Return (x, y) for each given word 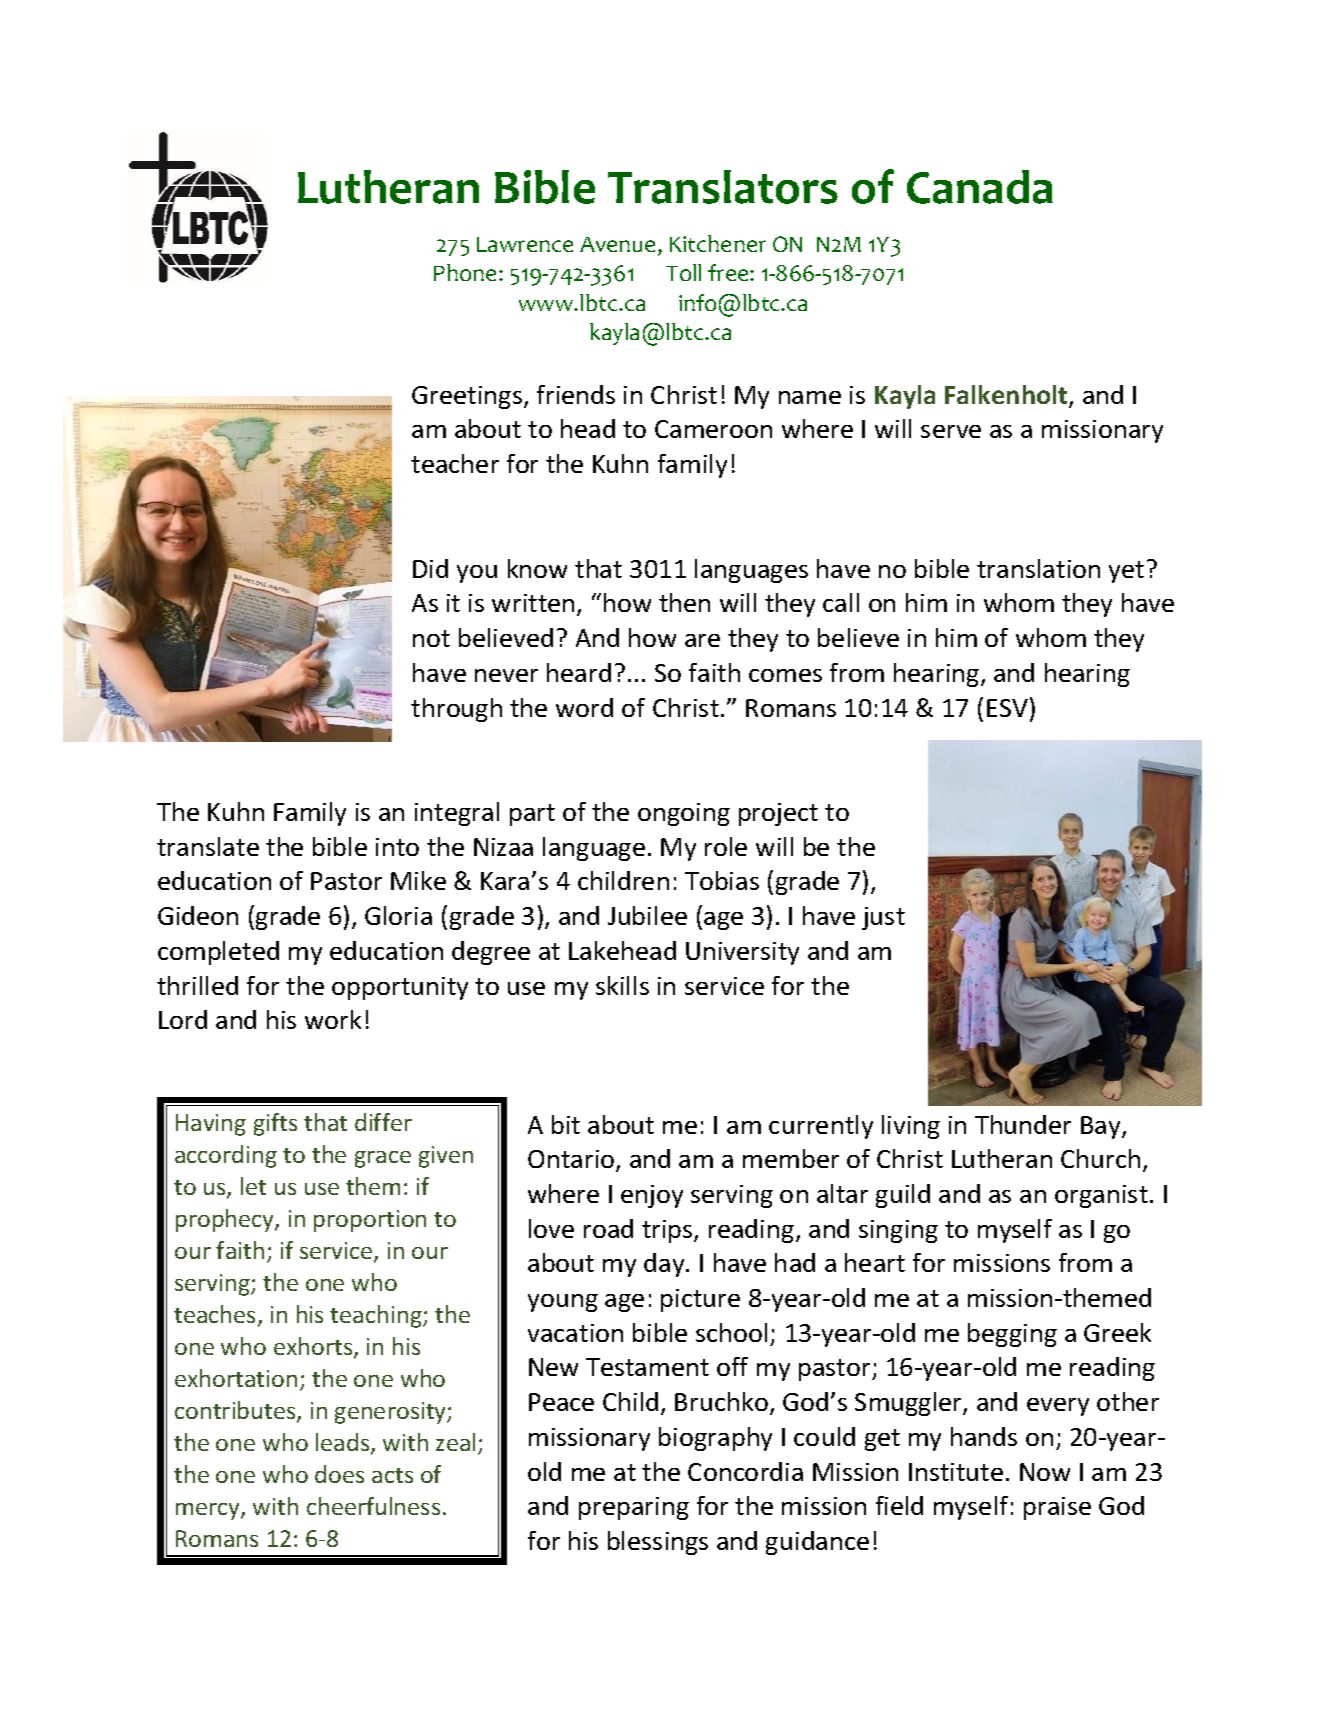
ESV (1007, 708)
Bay (1102, 1127)
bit (566, 1124)
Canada (980, 187)
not (431, 638)
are (702, 640)
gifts (275, 1124)
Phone (467, 272)
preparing (634, 1508)
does (339, 1474)
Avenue (619, 246)
